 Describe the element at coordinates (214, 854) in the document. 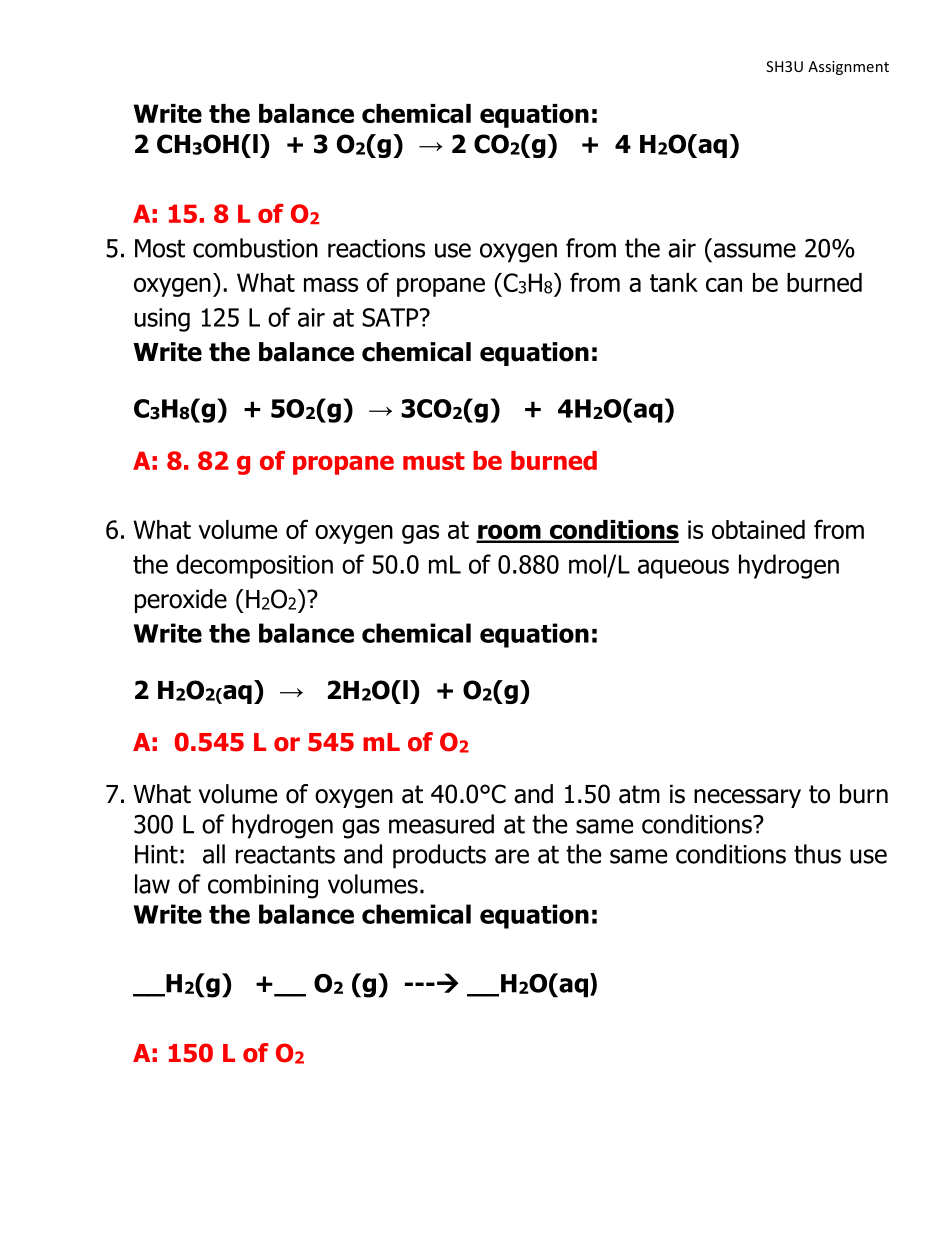

I see `all` at that location.
